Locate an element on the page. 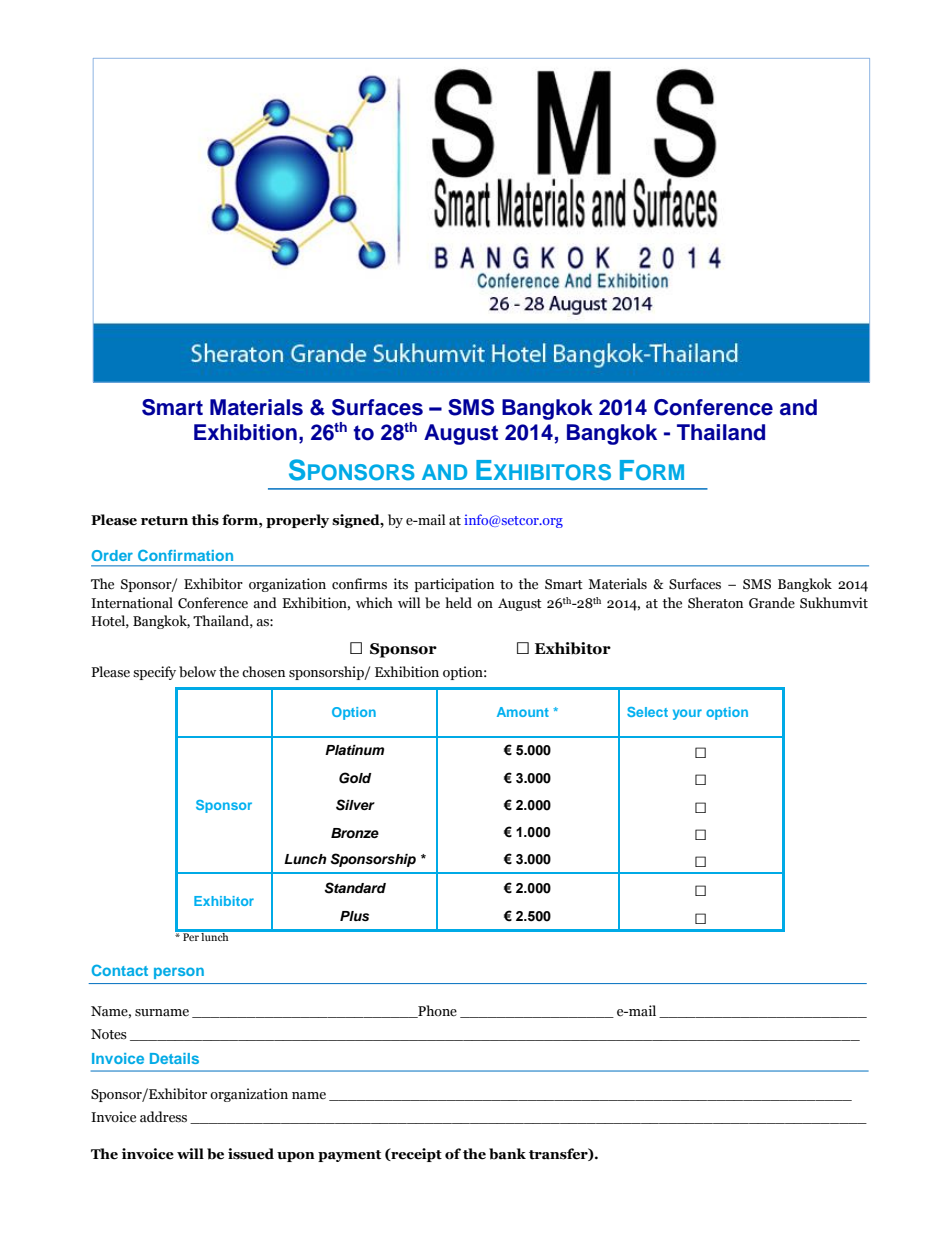 This document has height=1233, width=952. bank is located at coordinates (507, 1154).
